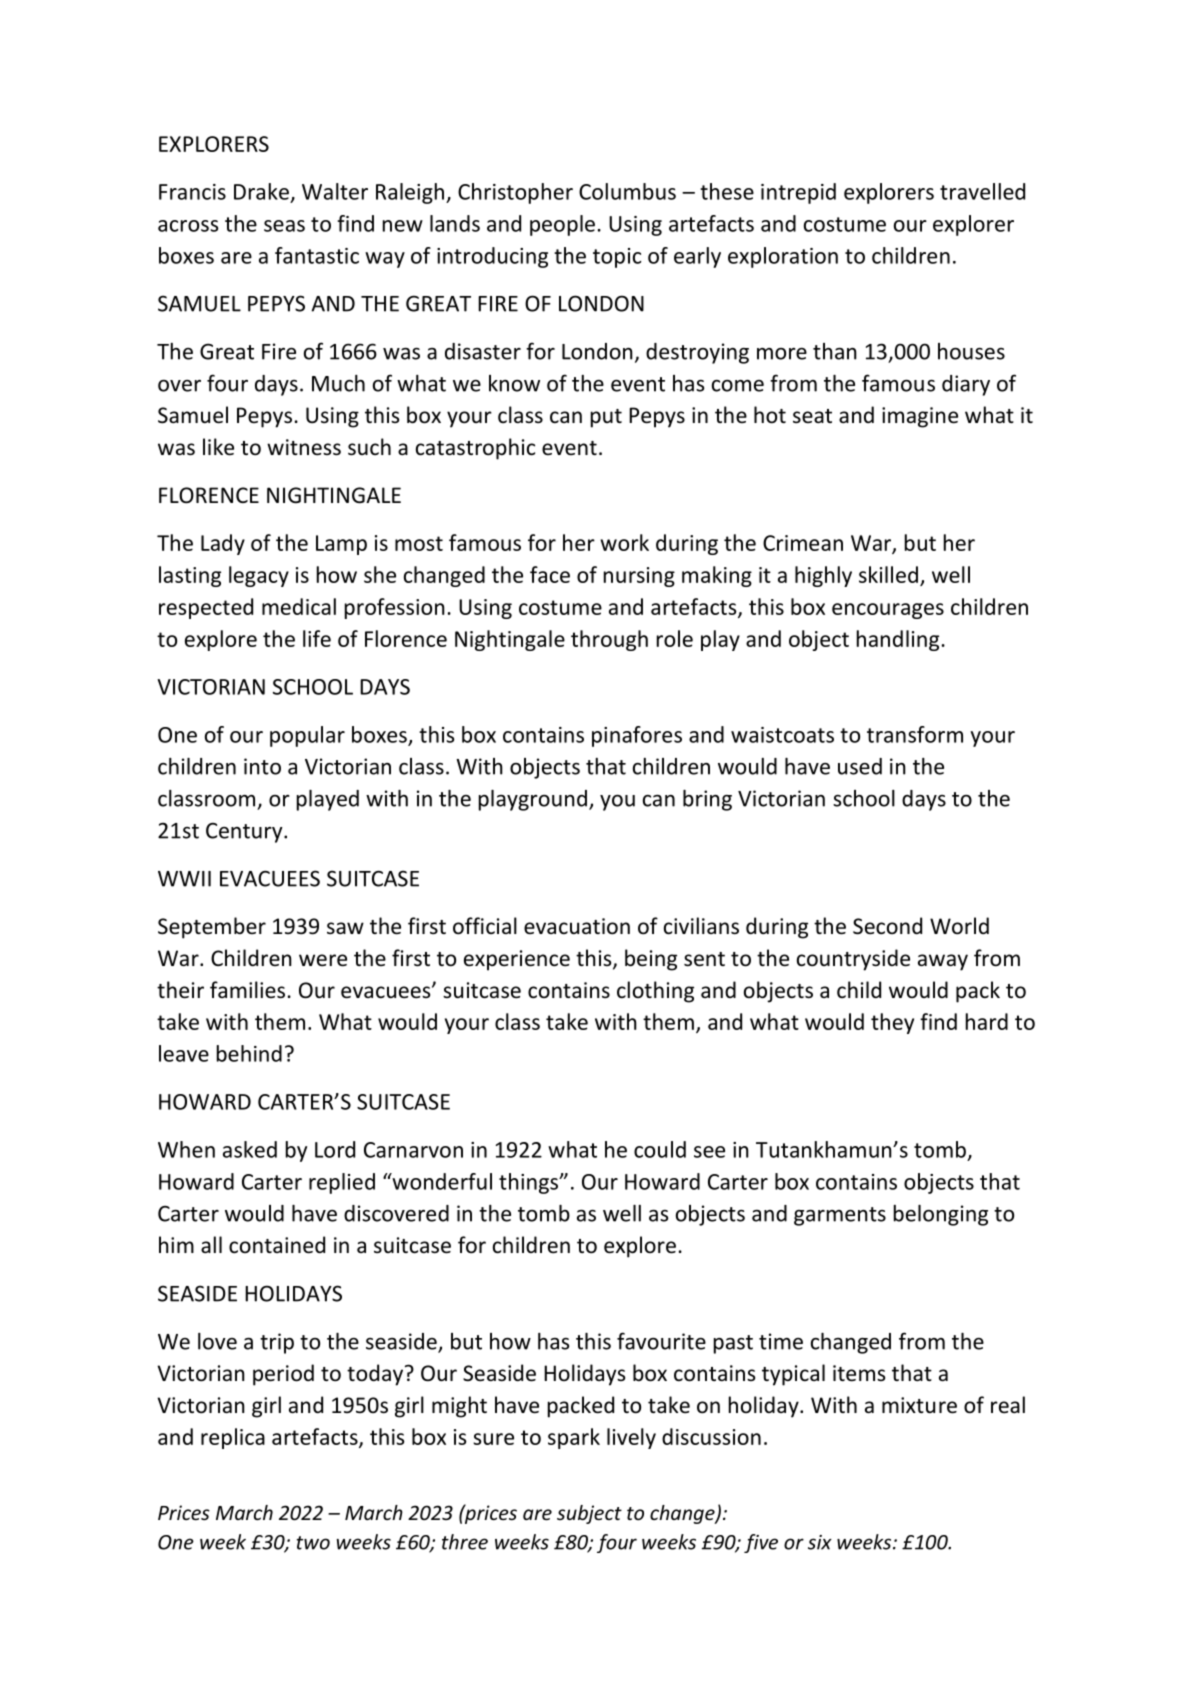 Image resolution: width=1200 pixels, height=1697 pixels. Describe the element at coordinates (941, 1215) in the screenshot. I see `belonging` at that location.
